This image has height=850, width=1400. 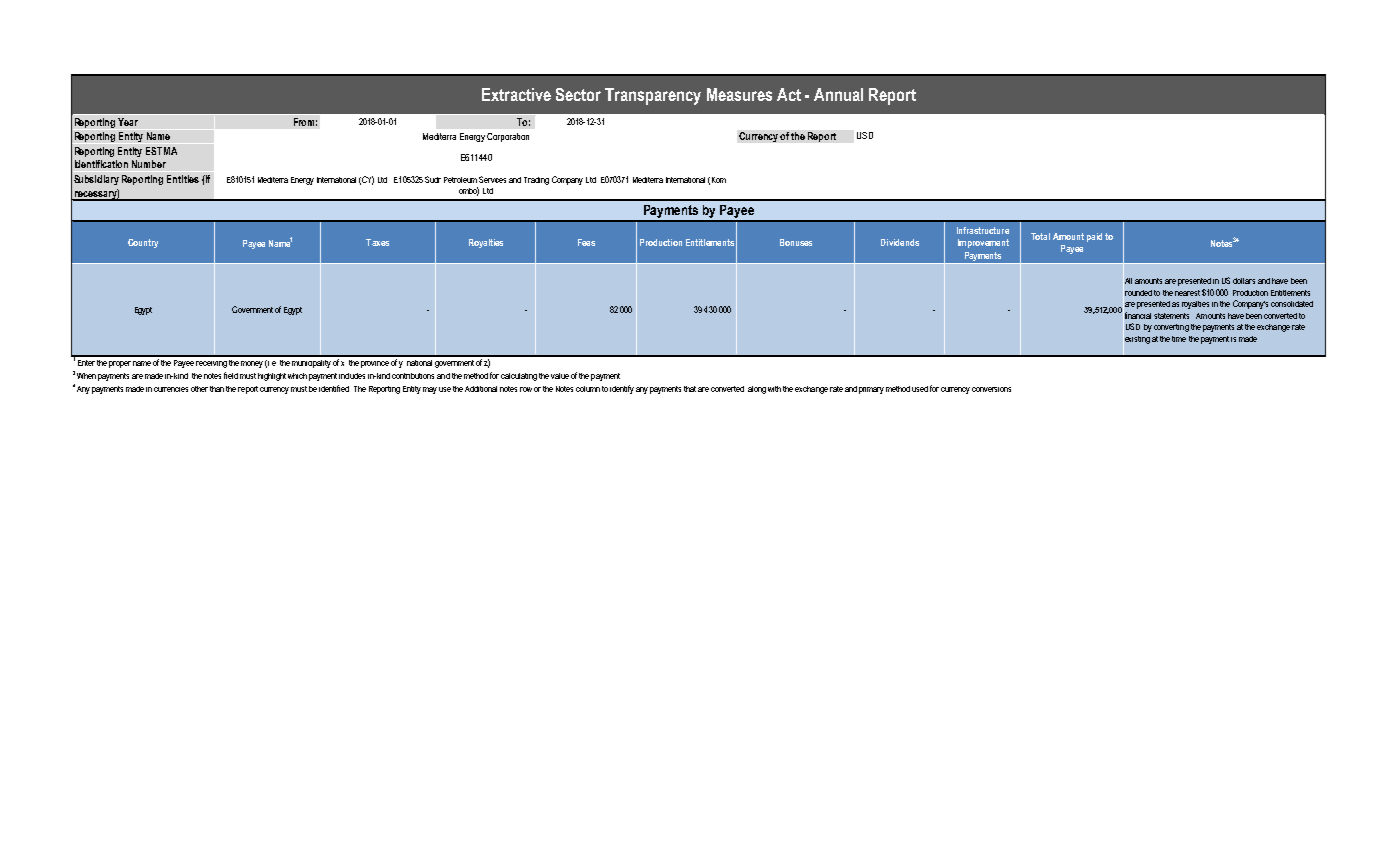 I want to click on Year, so click(x=128, y=122).
